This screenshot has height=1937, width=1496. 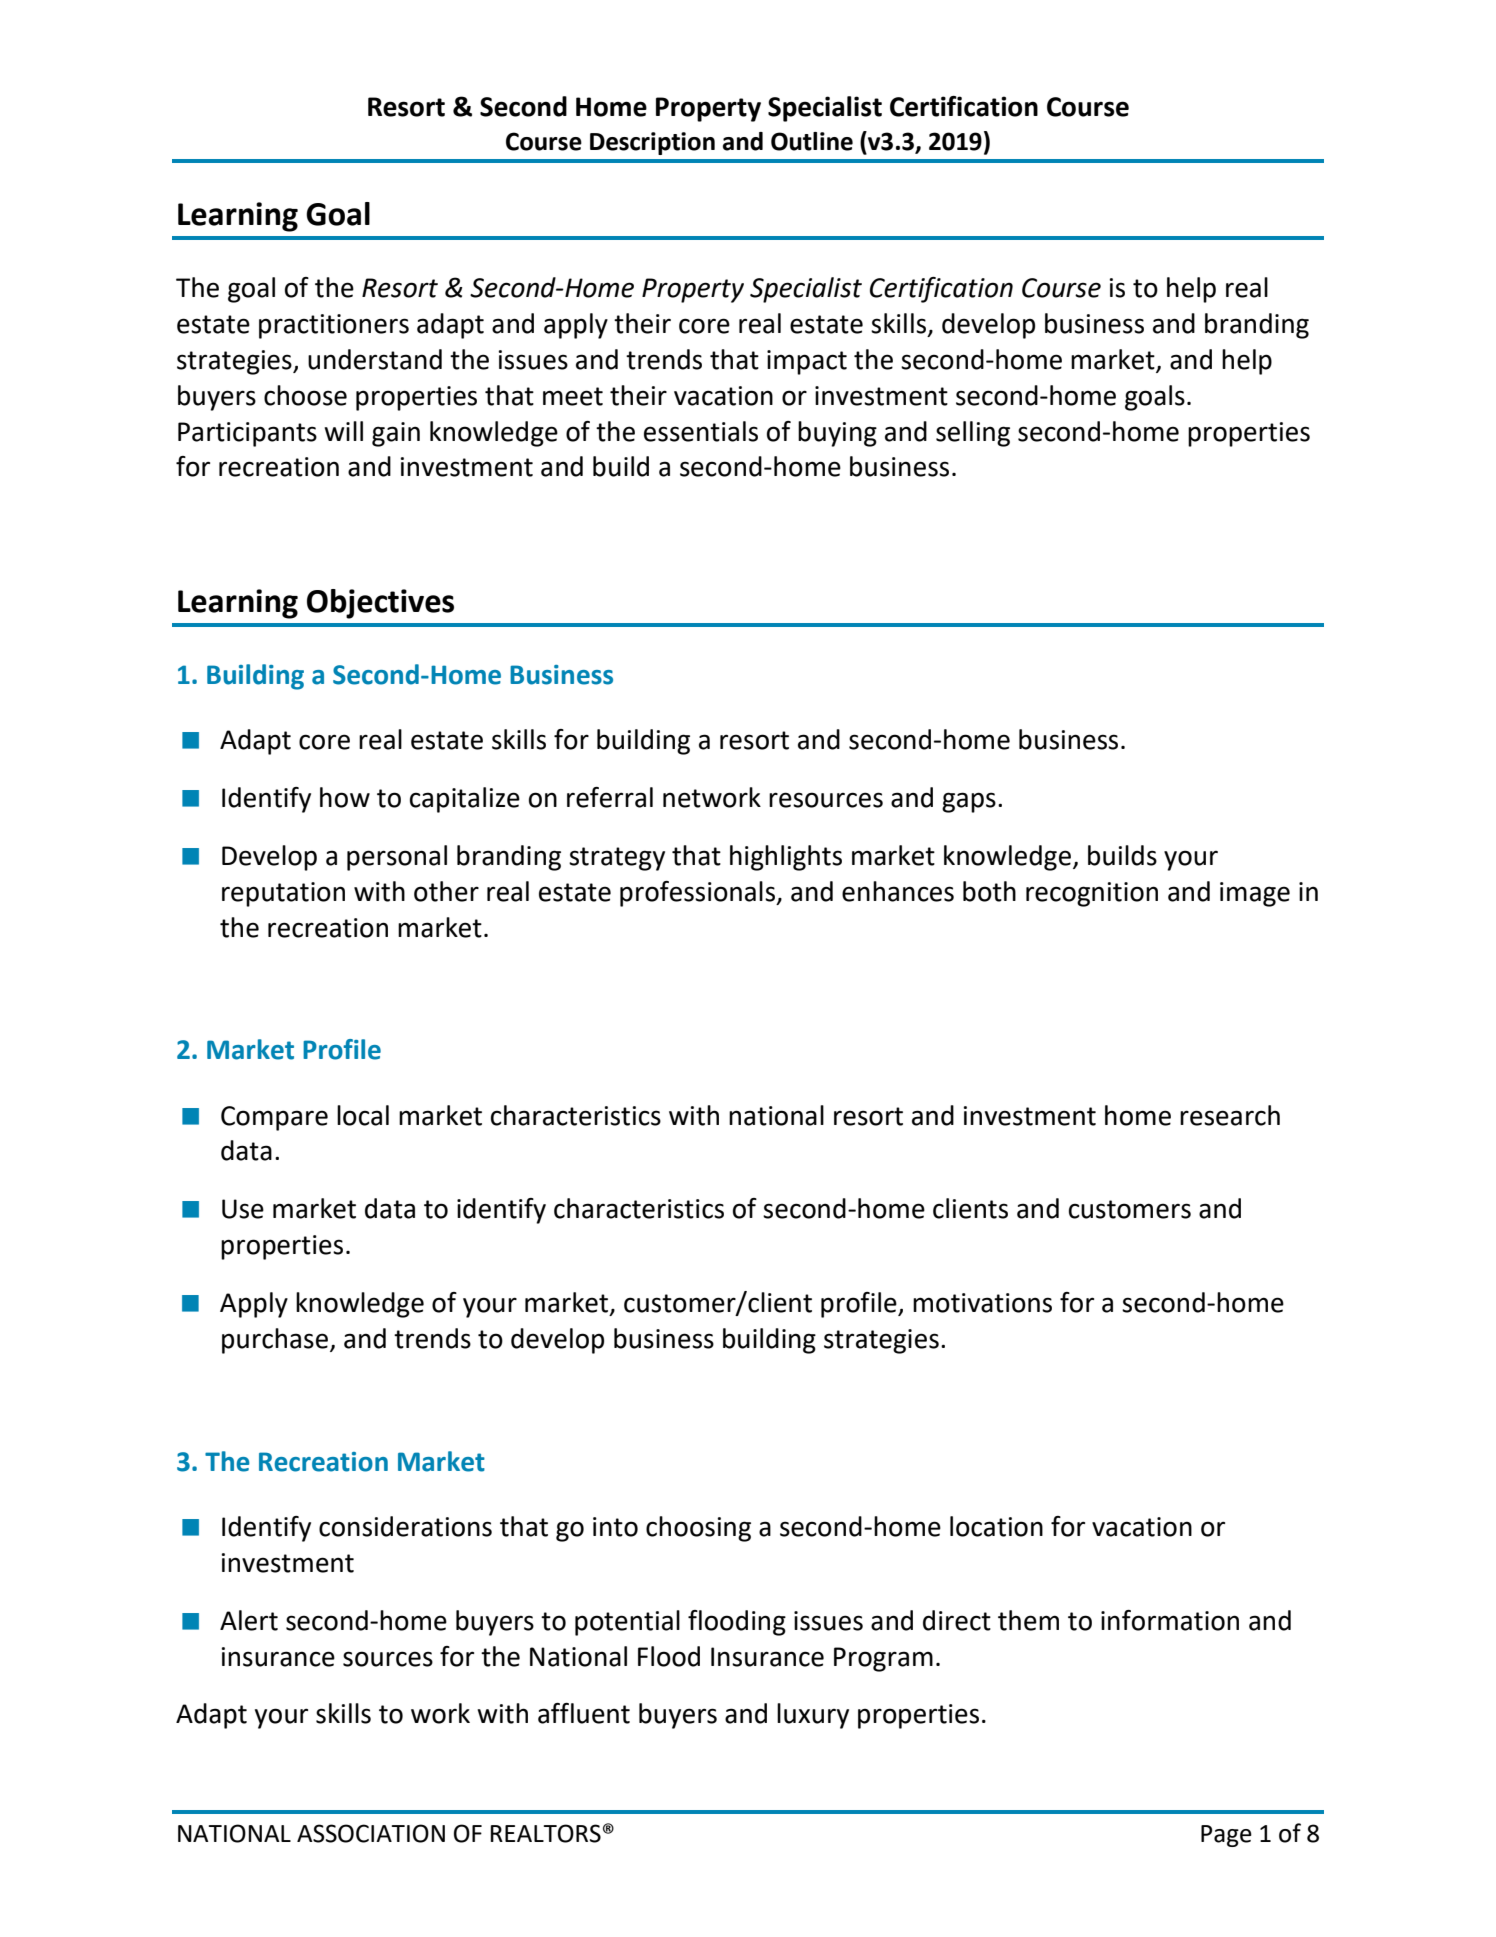 What do you see at coordinates (982, 1303) in the screenshot?
I see `motivations` at bounding box center [982, 1303].
